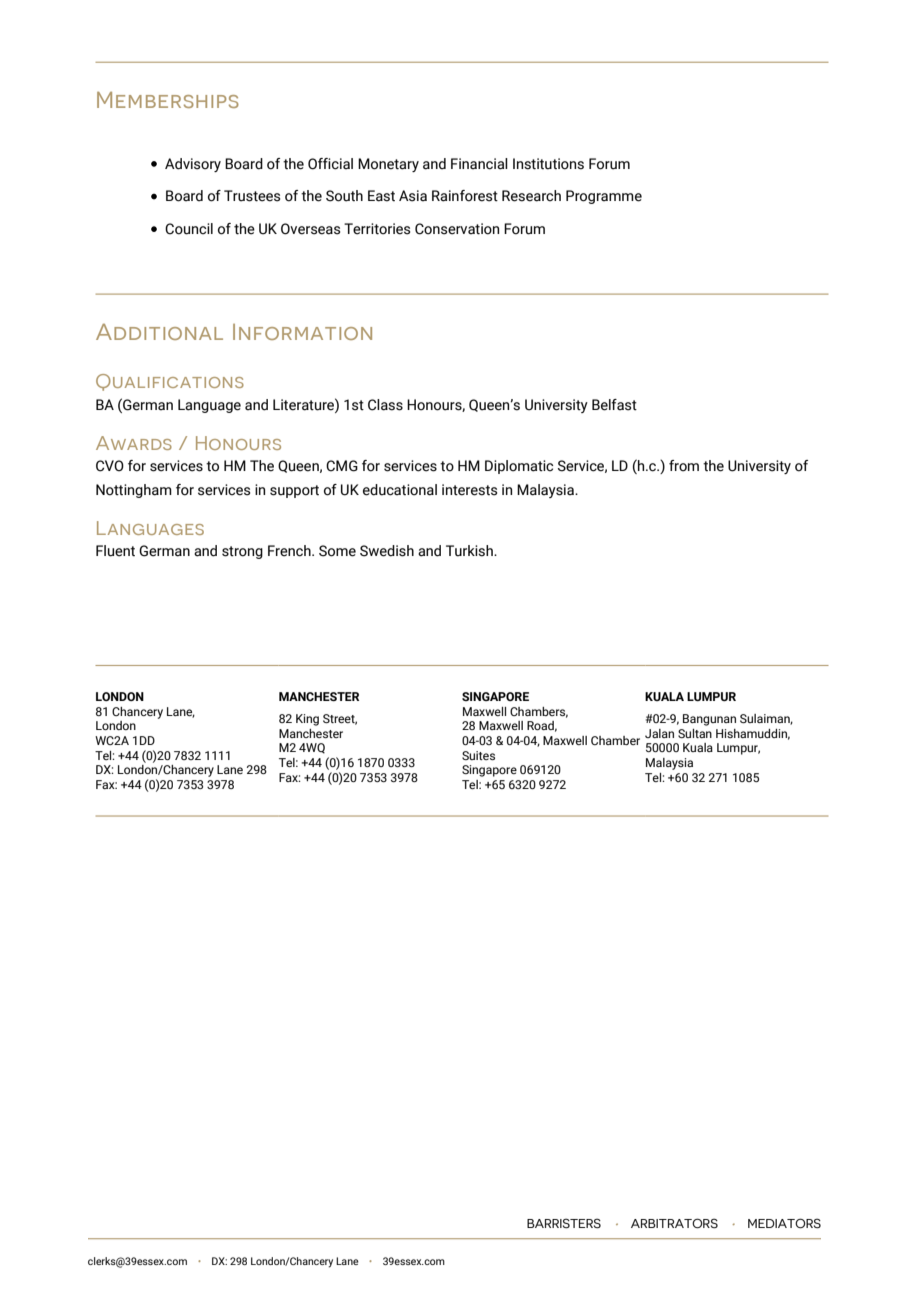  I want to click on MEDIATORS, so click(784, 1223).
